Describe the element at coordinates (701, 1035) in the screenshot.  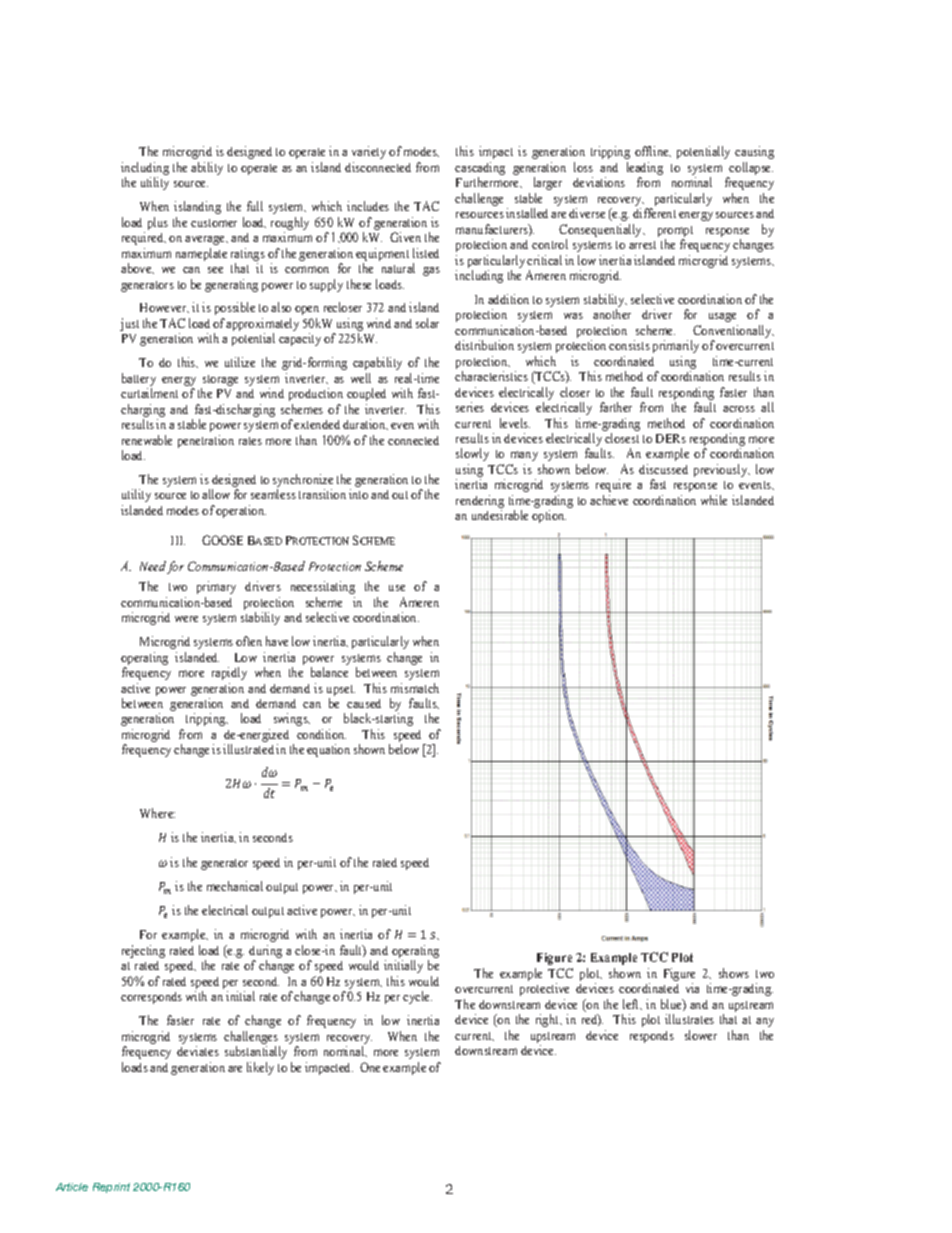
I see `slower` at that location.
